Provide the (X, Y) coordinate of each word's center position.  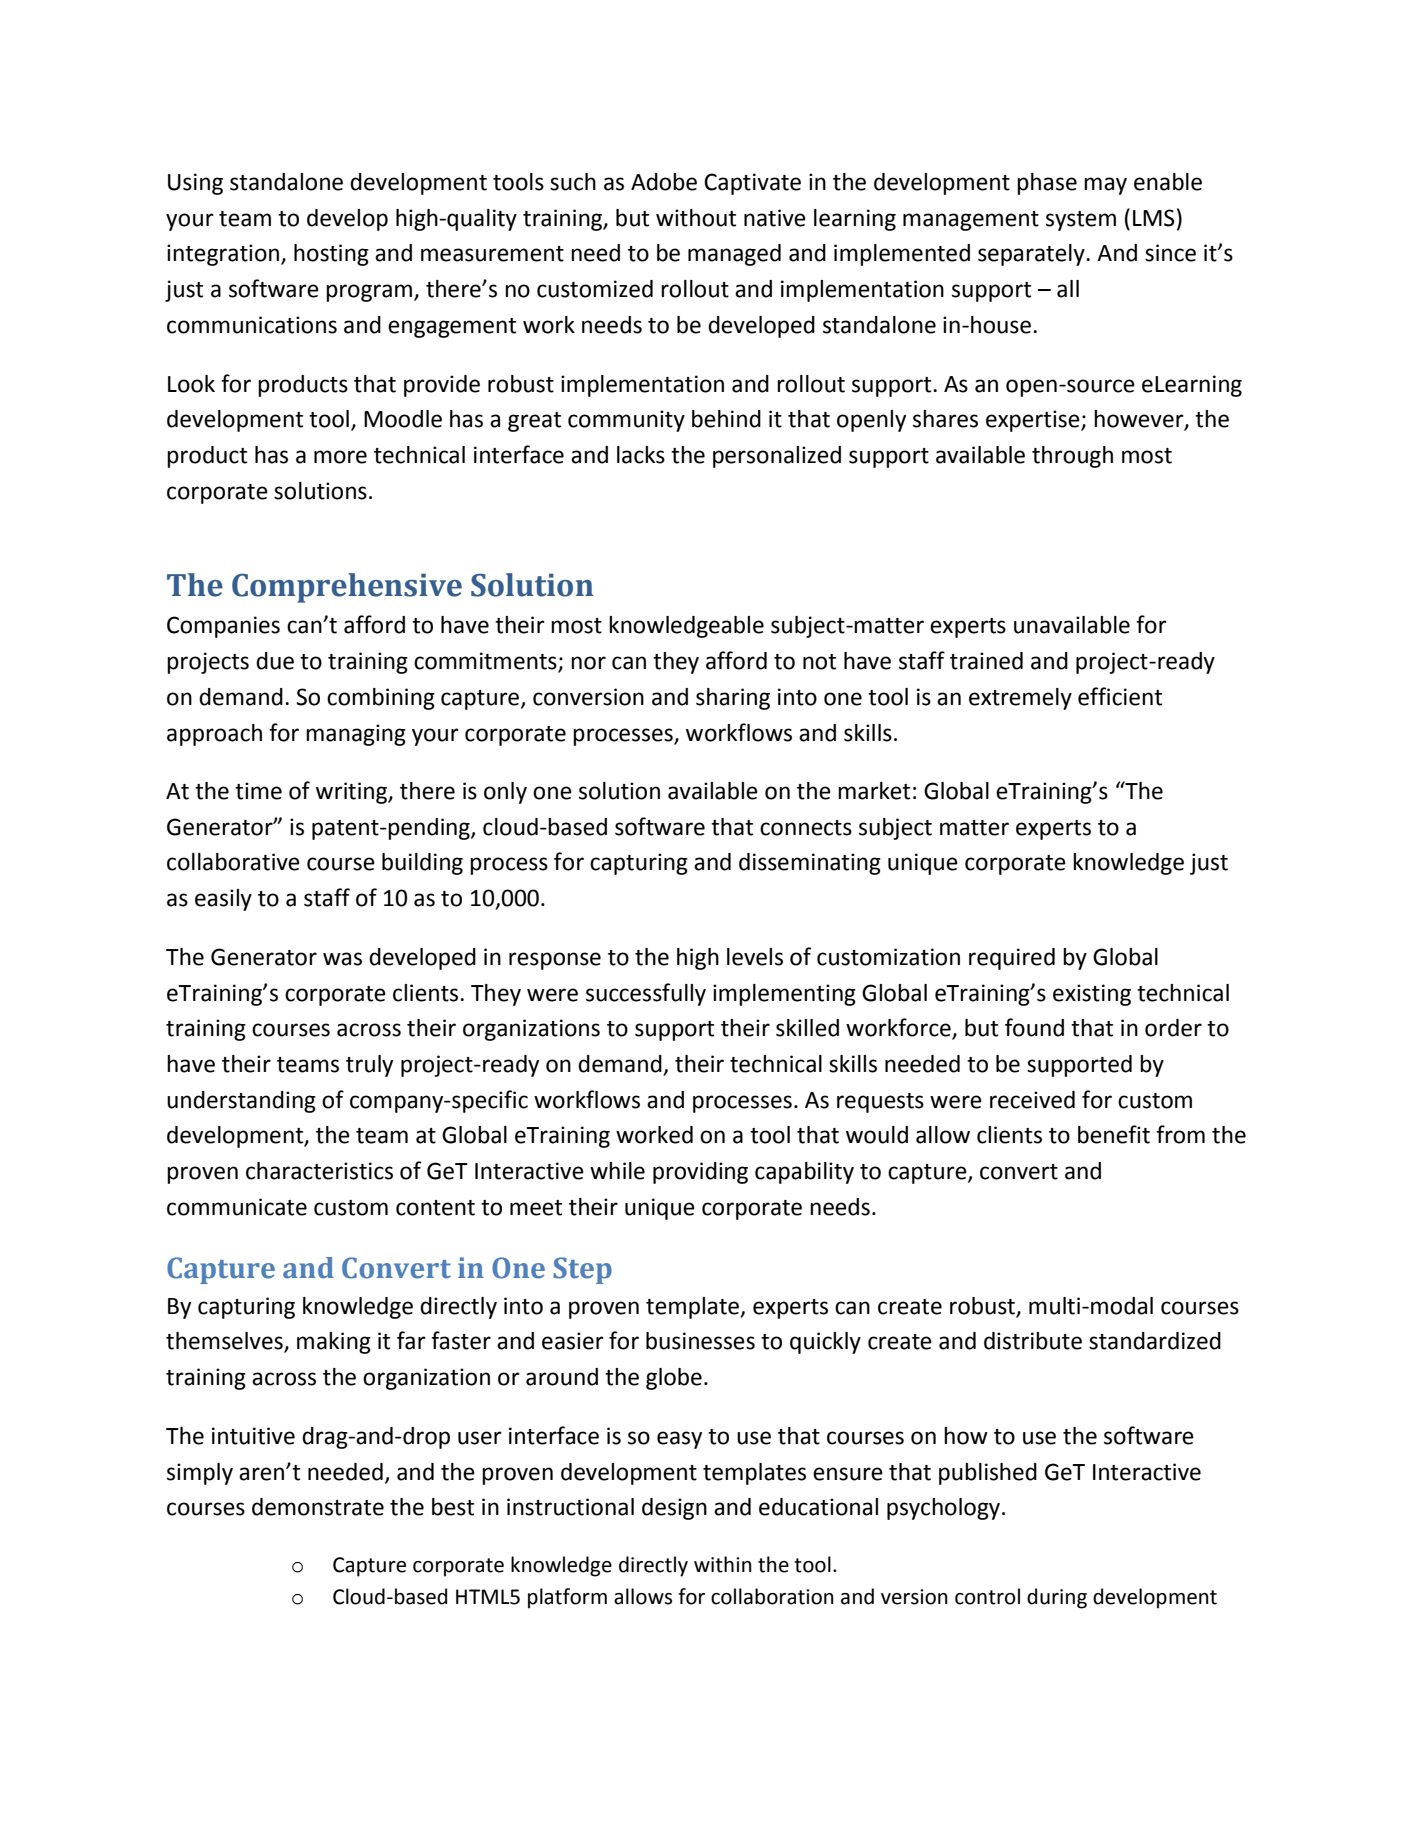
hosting (331, 255)
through (1072, 457)
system (1081, 221)
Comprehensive (347, 588)
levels (755, 957)
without (696, 218)
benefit (1114, 1134)
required (1012, 959)
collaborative (233, 862)
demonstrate (318, 1507)
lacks (641, 455)
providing (700, 1173)
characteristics (319, 1171)
